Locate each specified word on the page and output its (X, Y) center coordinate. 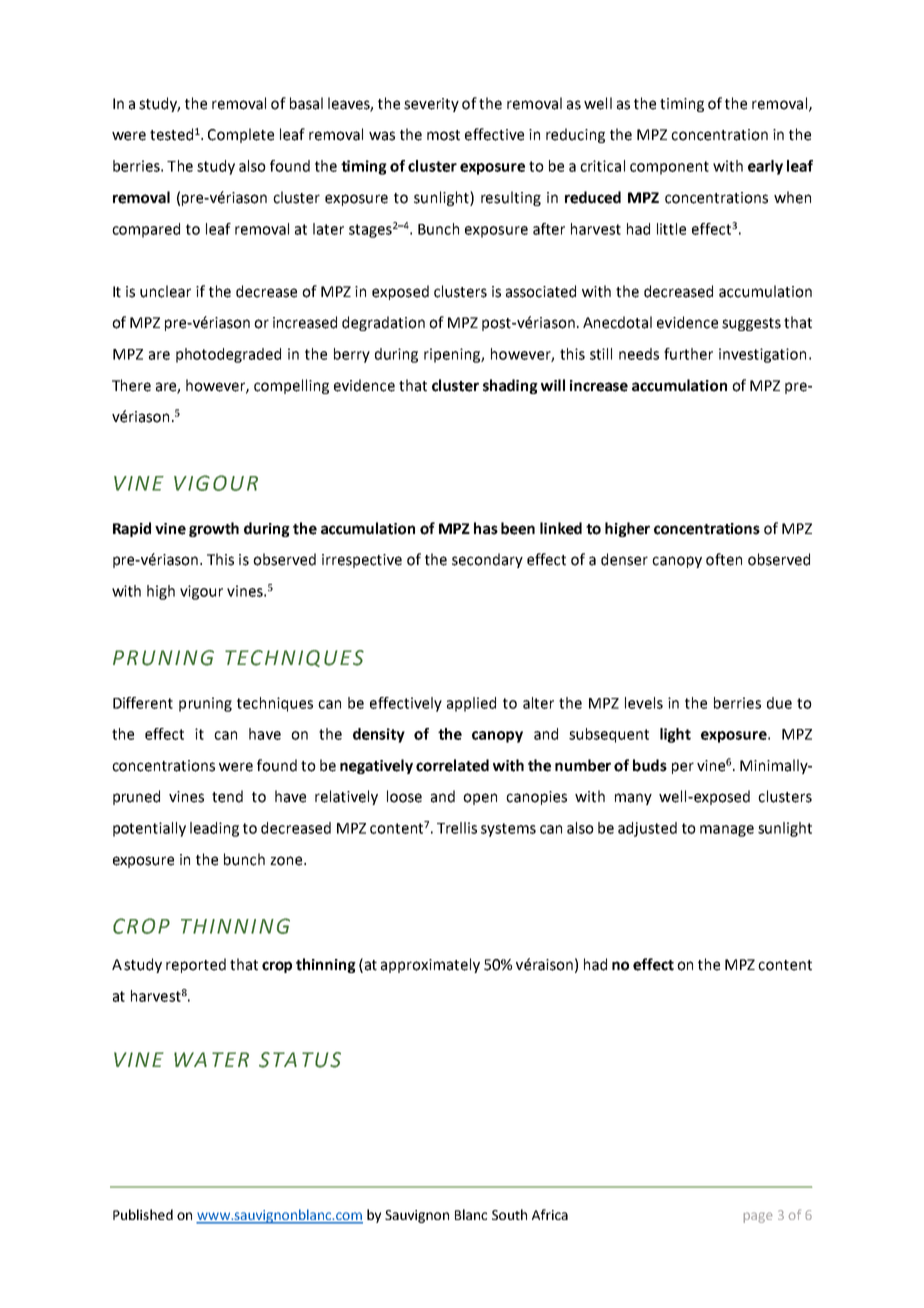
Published (143, 1214)
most (443, 135)
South (509, 1214)
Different (143, 703)
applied (471, 704)
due (779, 703)
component (669, 168)
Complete (241, 135)
